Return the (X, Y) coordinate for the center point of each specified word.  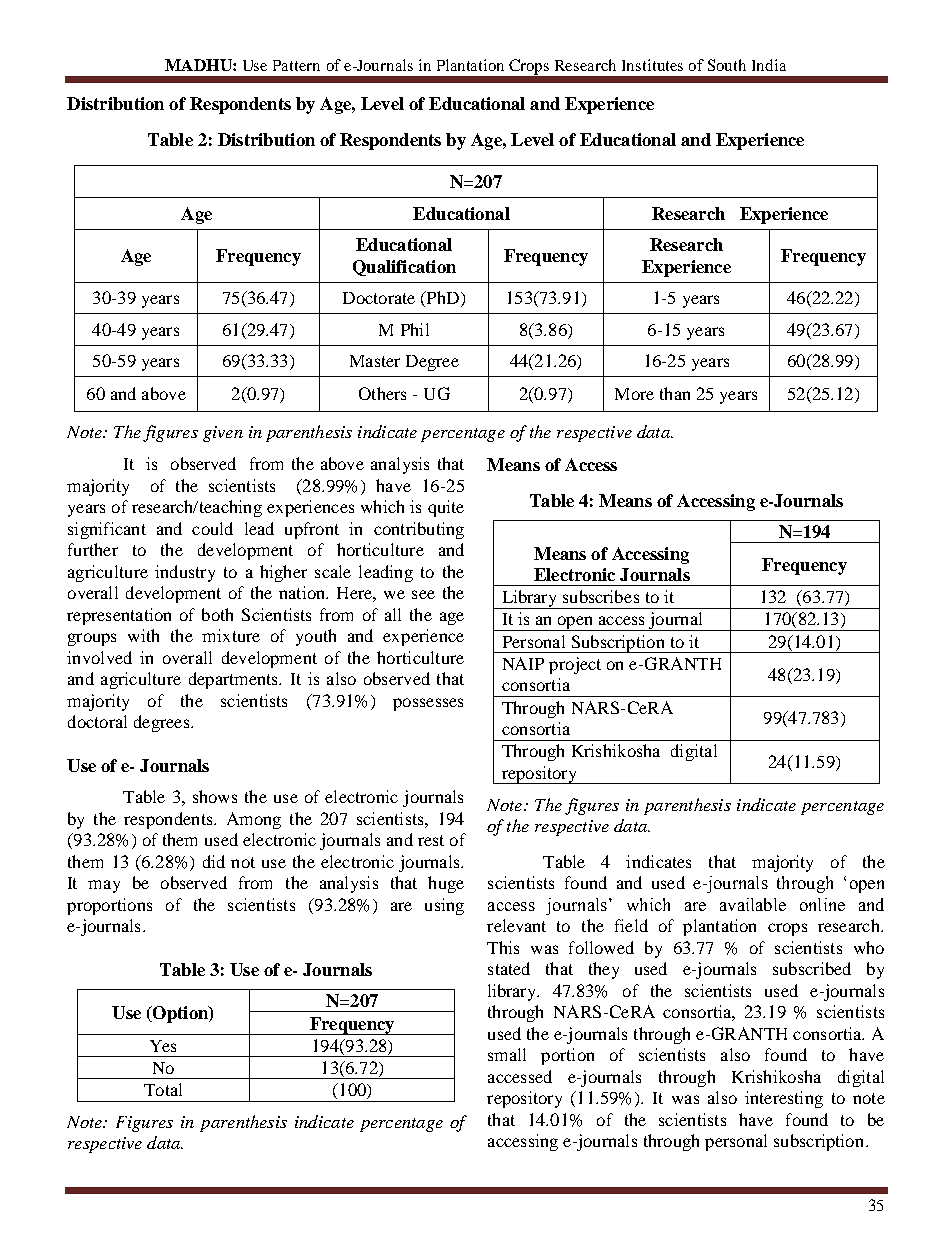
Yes (163, 1046)
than (675, 393)
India (769, 65)
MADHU (199, 65)
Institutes (652, 65)
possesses (428, 704)
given (223, 434)
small (507, 1054)
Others (382, 393)
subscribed (812, 968)
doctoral (97, 721)
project (575, 665)
